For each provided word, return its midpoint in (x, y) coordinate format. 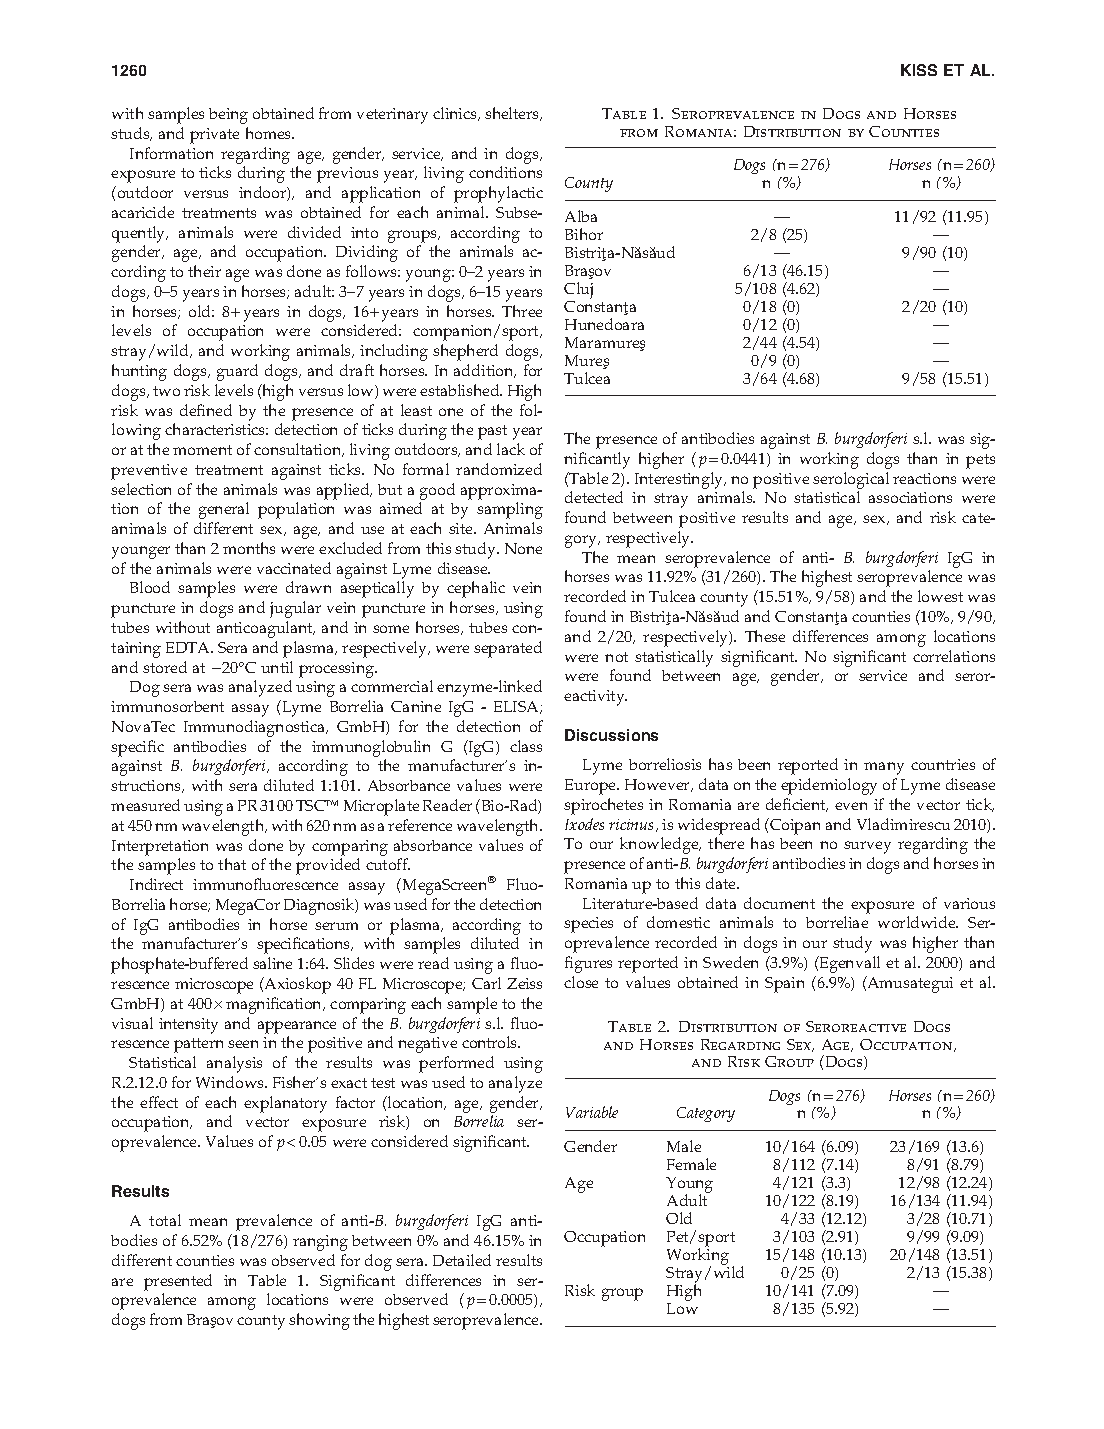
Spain (784, 985)
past (492, 432)
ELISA (517, 707)
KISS (919, 70)
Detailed (462, 1260)
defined (206, 410)
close (581, 982)
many (884, 768)
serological (851, 480)
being (228, 116)
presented (178, 1282)
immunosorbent (167, 706)
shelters (513, 114)
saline (272, 963)
